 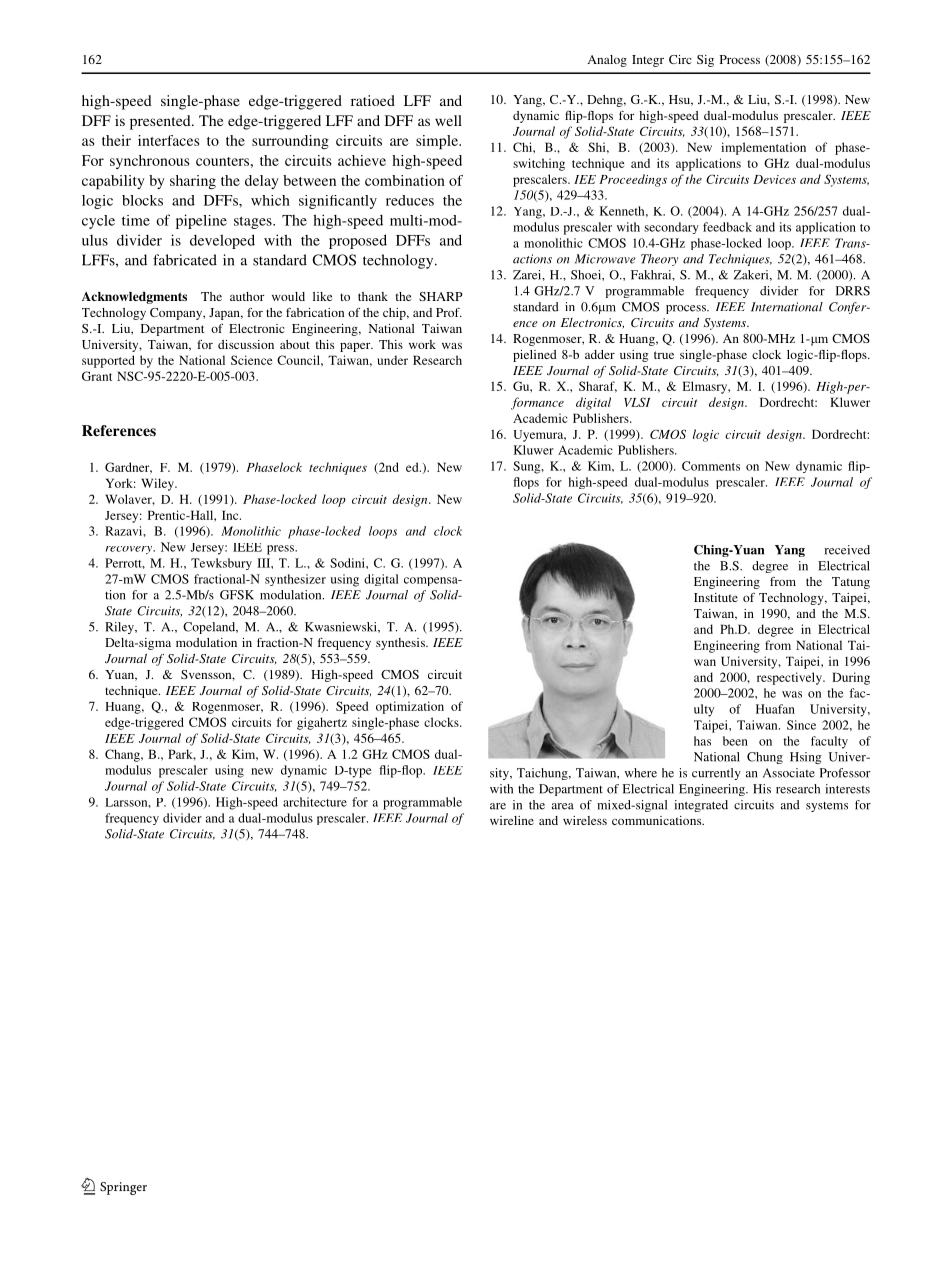 What do you see at coordinates (315, 802) in the page?
I see `architecture` at bounding box center [315, 802].
